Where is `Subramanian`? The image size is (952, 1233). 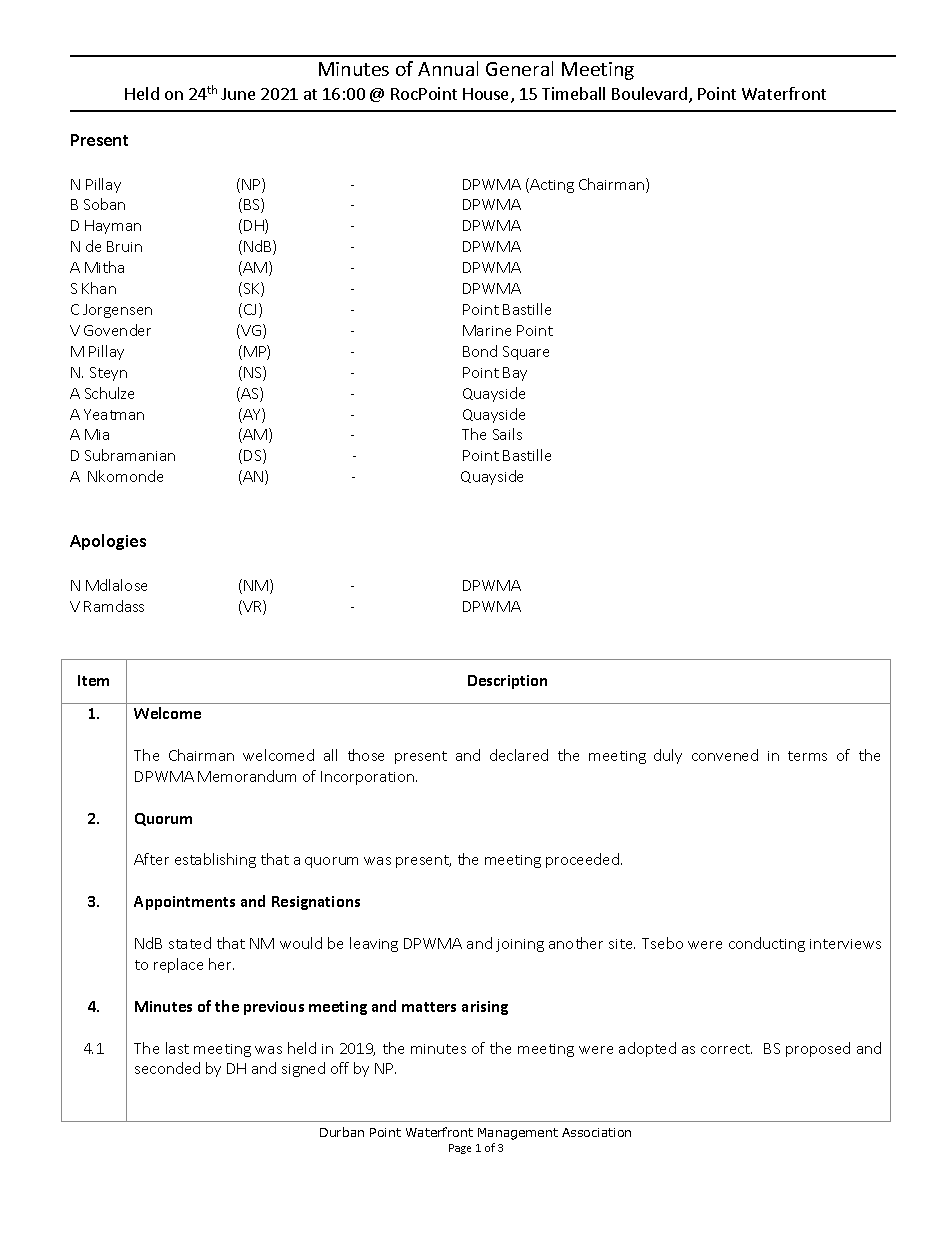
Subramanian is located at coordinates (130, 455).
